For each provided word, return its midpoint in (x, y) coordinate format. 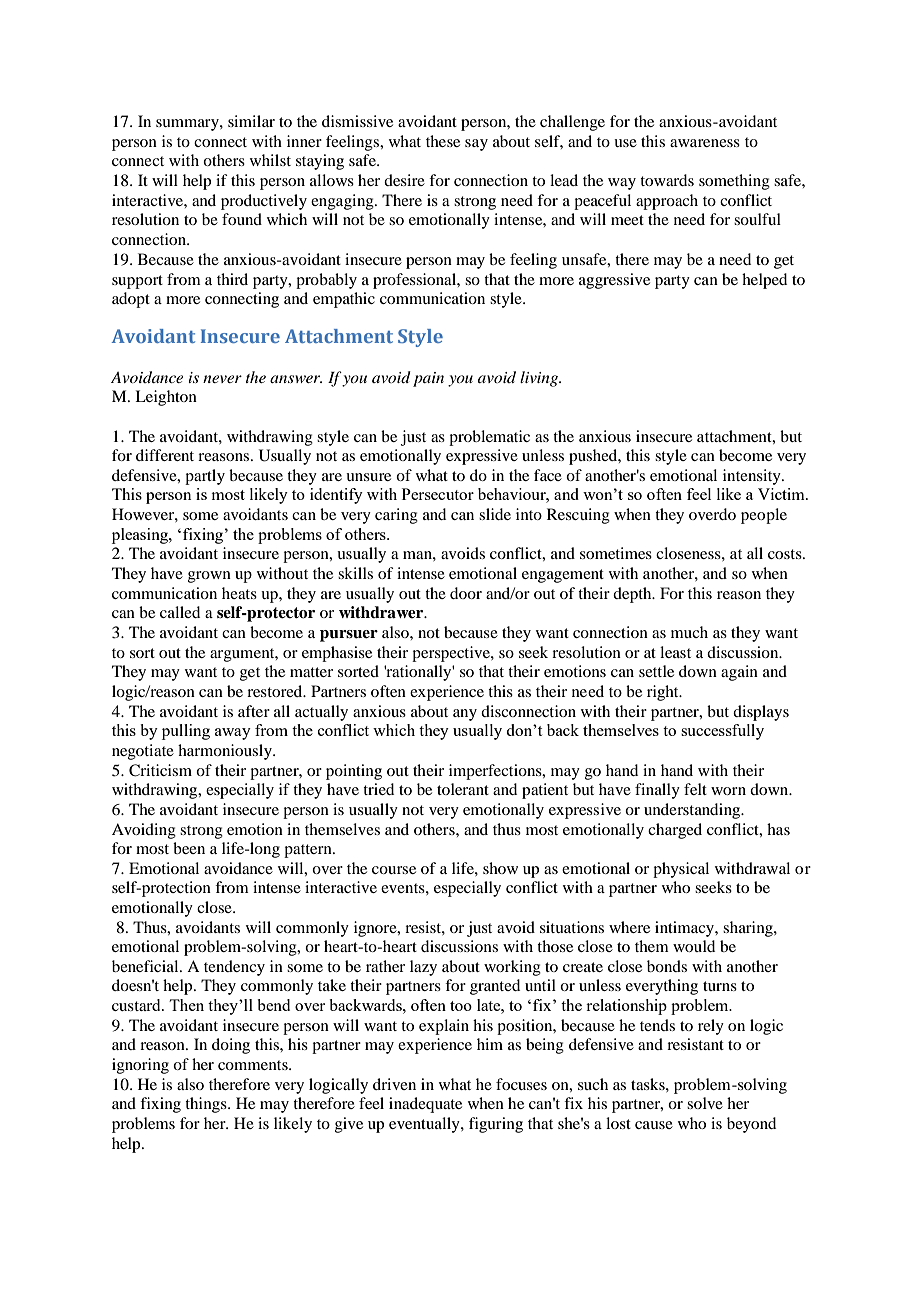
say (476, 145)
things (207, 1105)
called (180, 612)
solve (705, 1103)
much (689, 632)
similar (251, 121)
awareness (705, 143)
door (466, 593)
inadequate (425, 1105)
